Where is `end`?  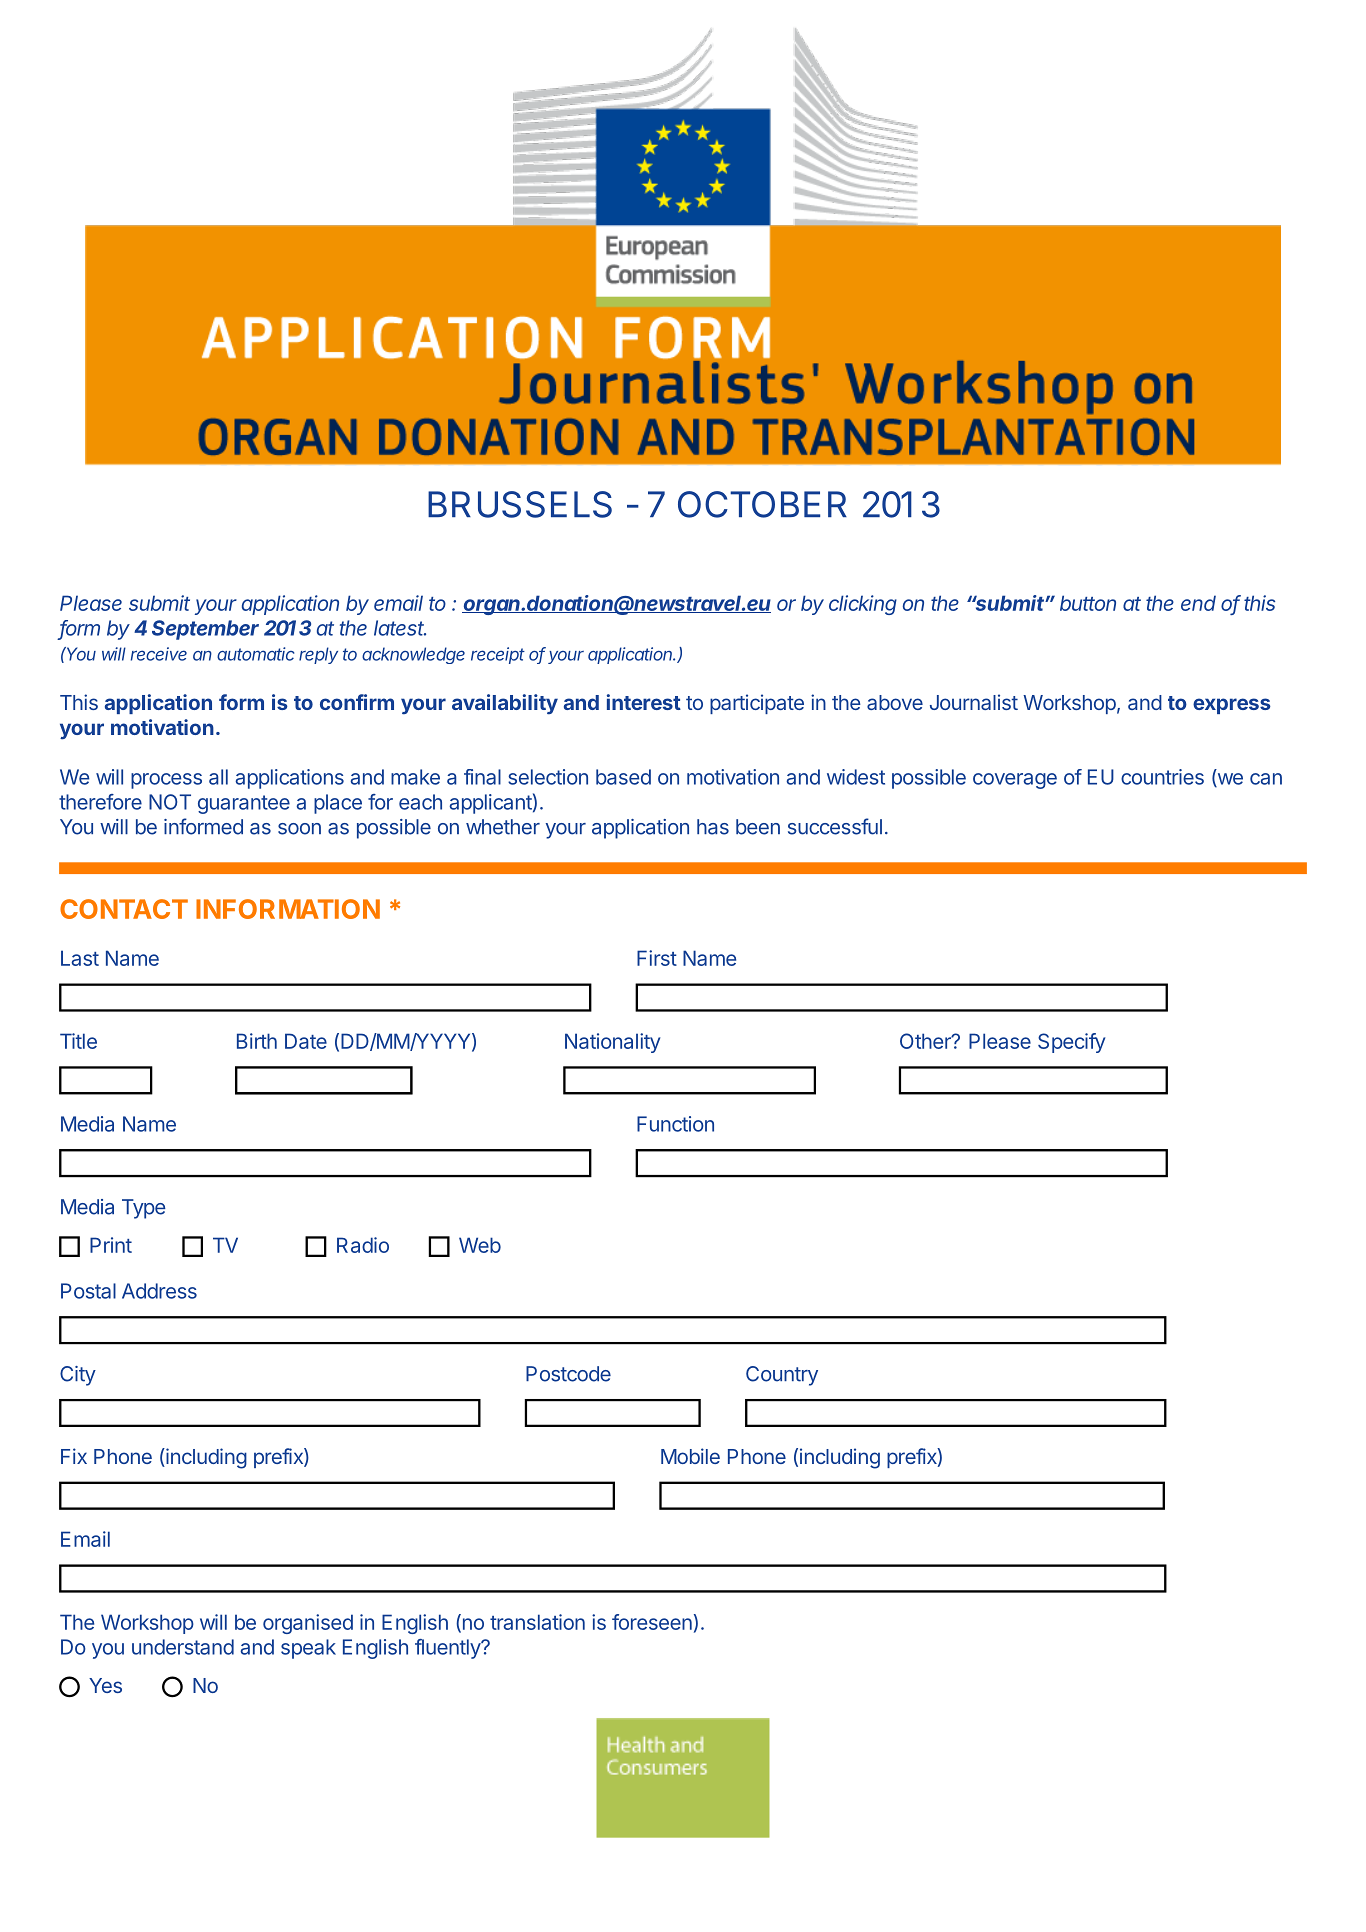 end is located at coordinates (1198, 603).
